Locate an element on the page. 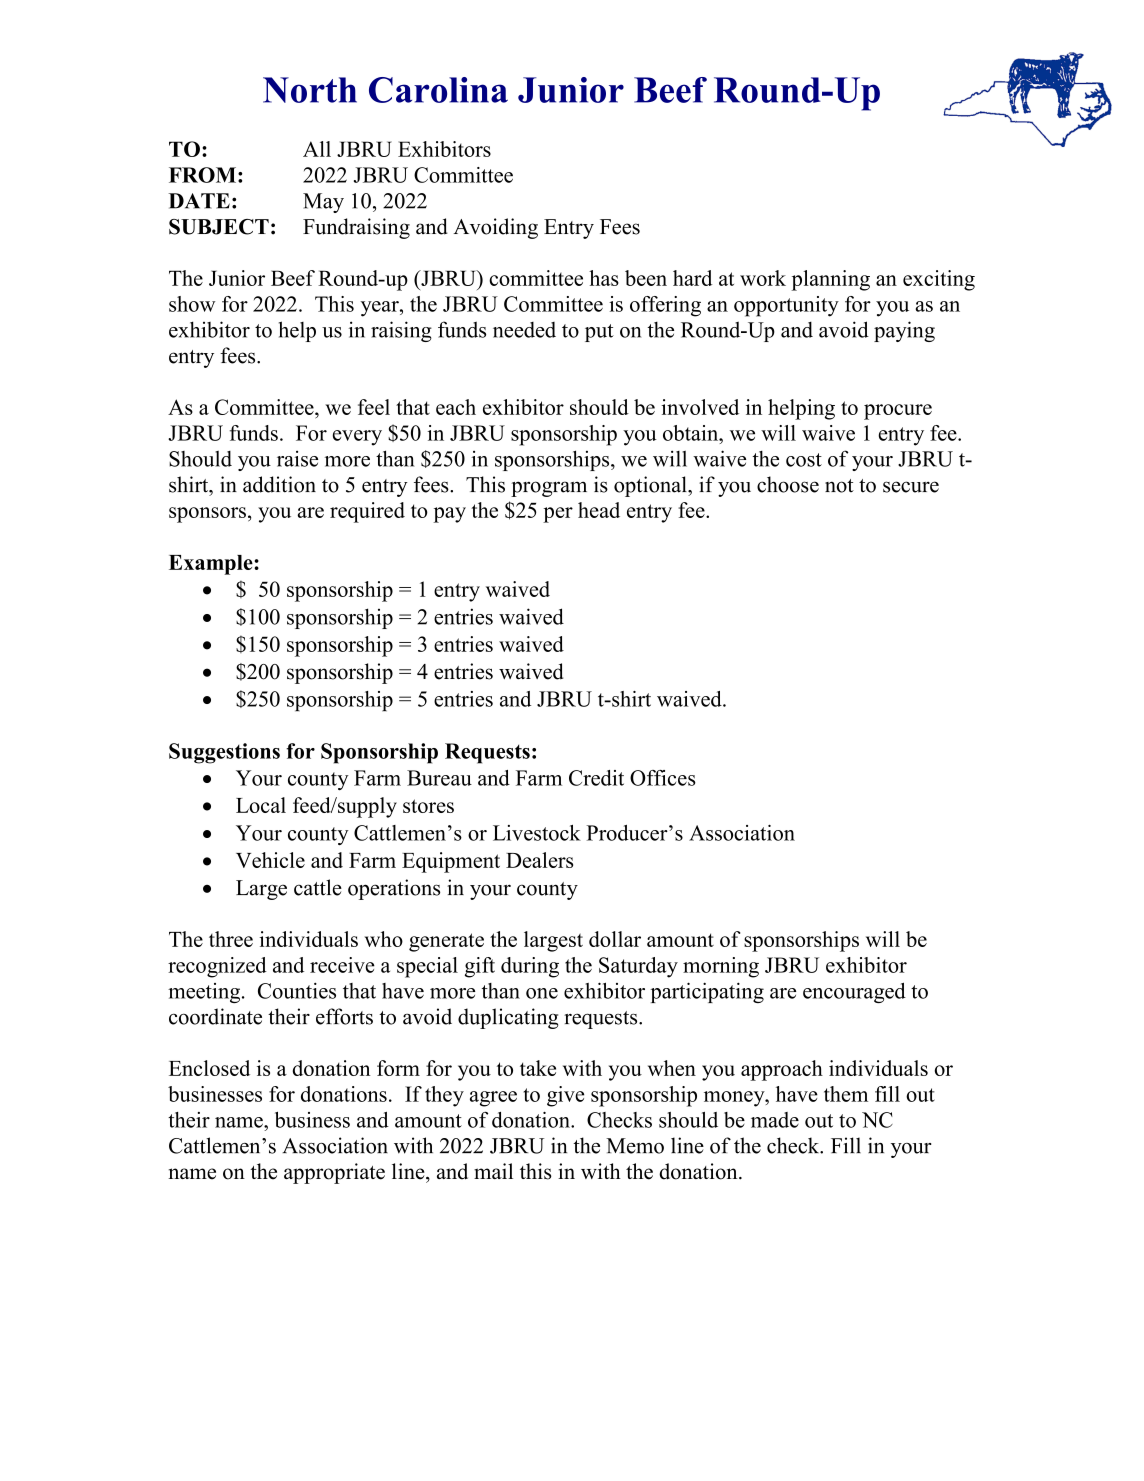  head is located at coordinates (599, 510).
